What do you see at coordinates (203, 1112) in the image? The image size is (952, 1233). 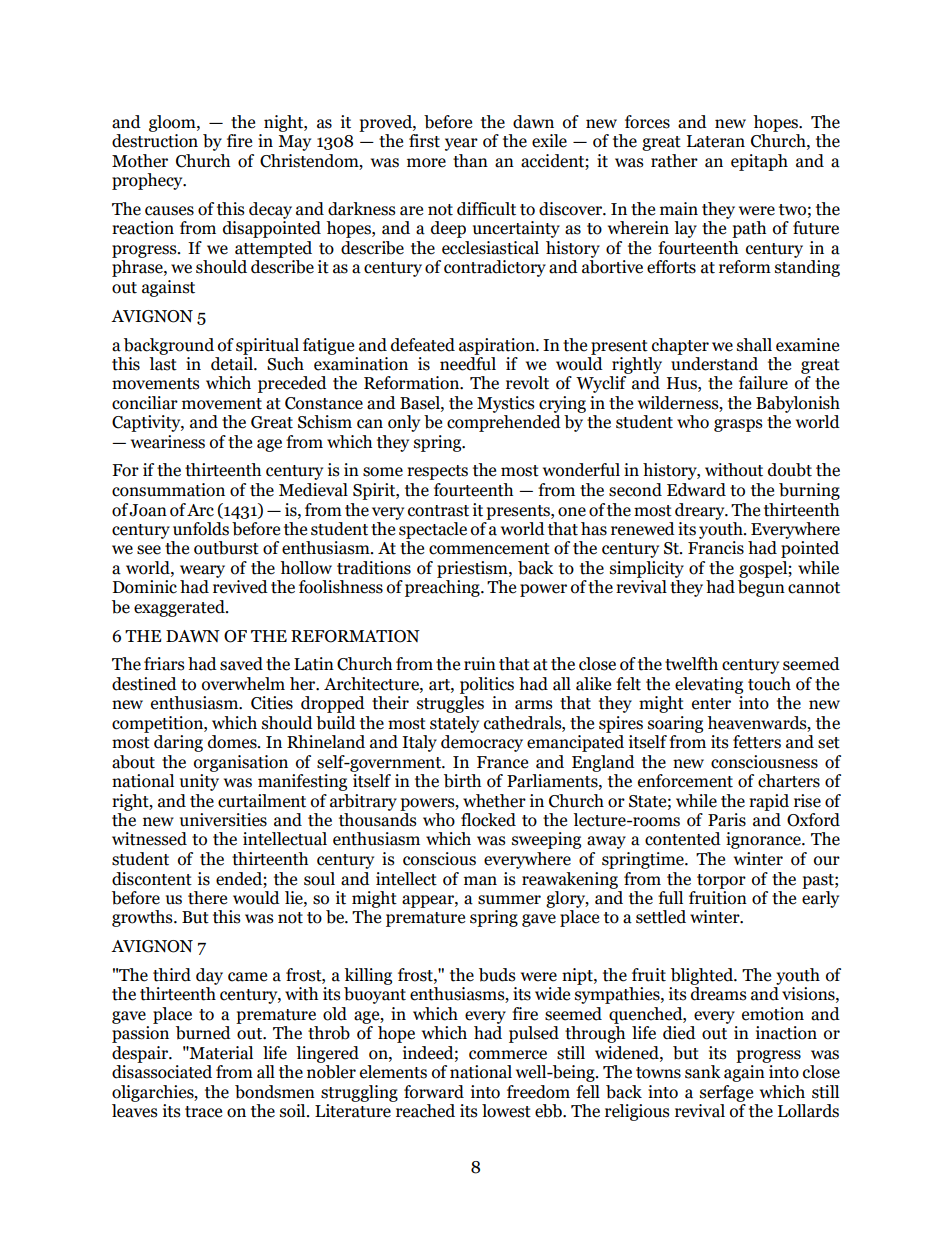 I see `trace` at bounding box center [203, 1112].
